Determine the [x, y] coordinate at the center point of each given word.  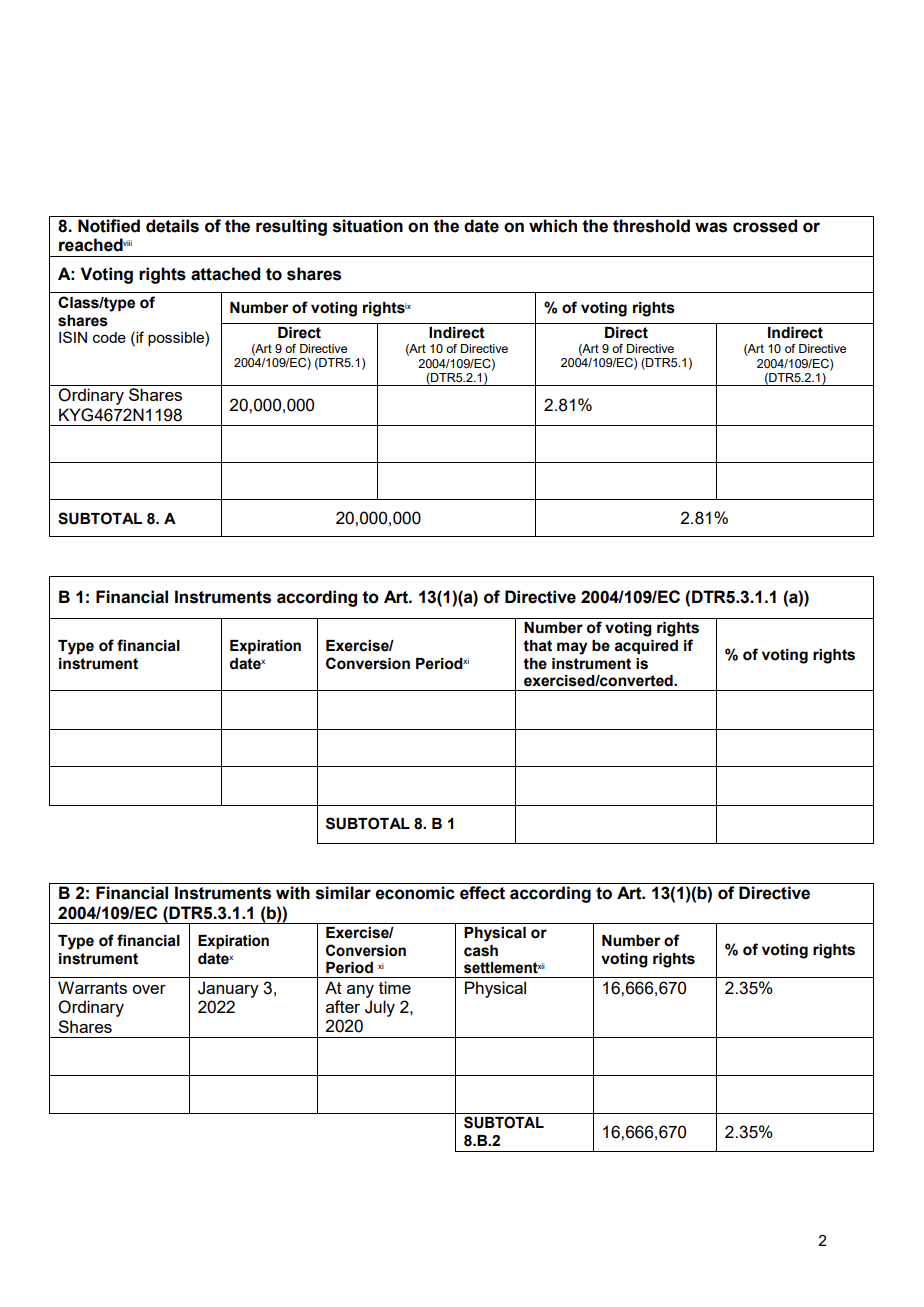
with [293, 893]
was [711, 227]
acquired [646, 647]
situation [368, 226]
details [172, 226]
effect [482, 893]
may [572, 648]
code [109, 337]
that [537, 646]
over [149, 989]
